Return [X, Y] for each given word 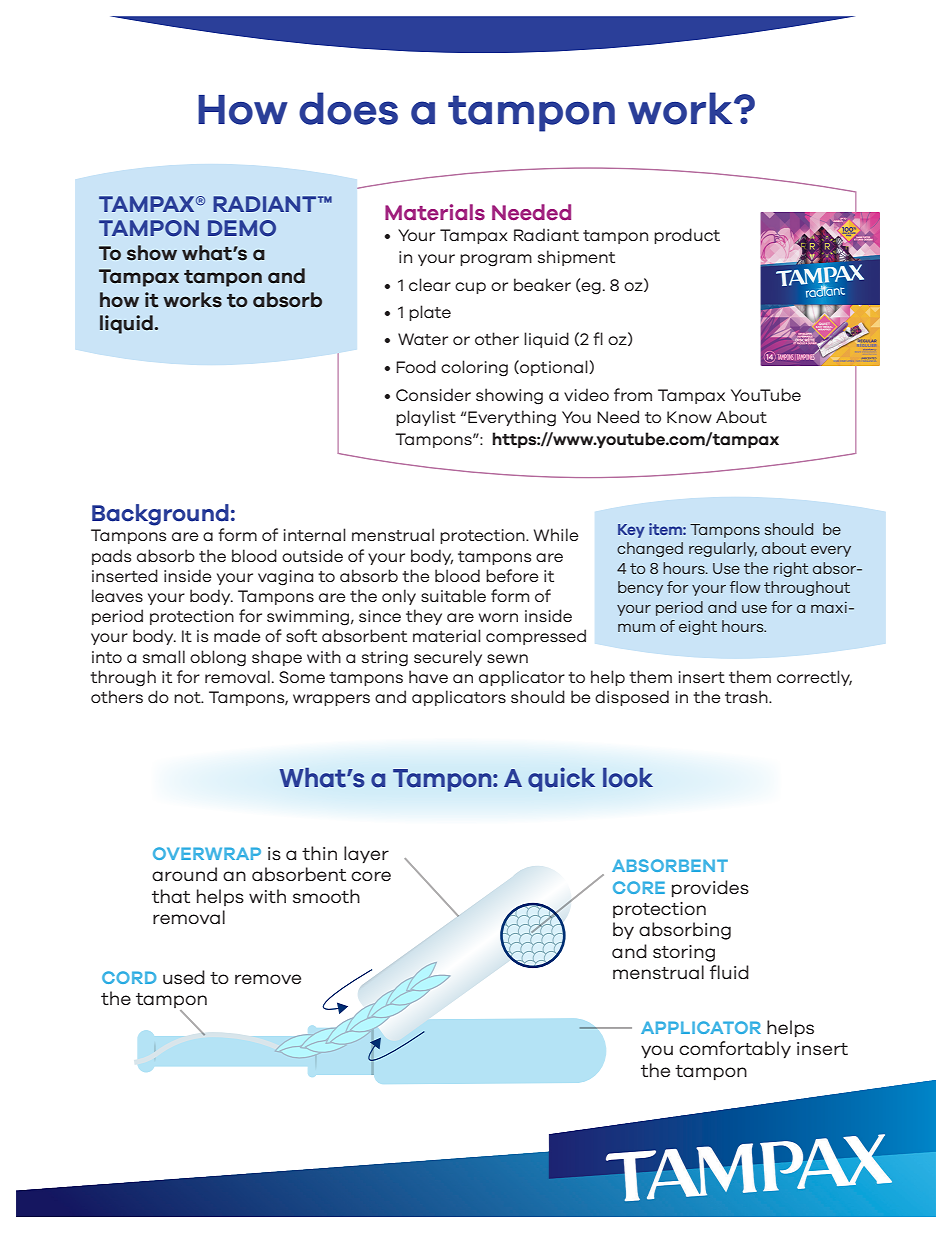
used [184, 977]
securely [448, 658]
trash [747, 696]
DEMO [242, 228]
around [184, 874]
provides [710, 888]
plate [430, 313]
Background [160, 515]
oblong [218, 658]
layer [366, 854]
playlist [426, 418]
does [348, 108]
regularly [723, 549]
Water [423, 339]
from [633, 394]
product [687, 236]
